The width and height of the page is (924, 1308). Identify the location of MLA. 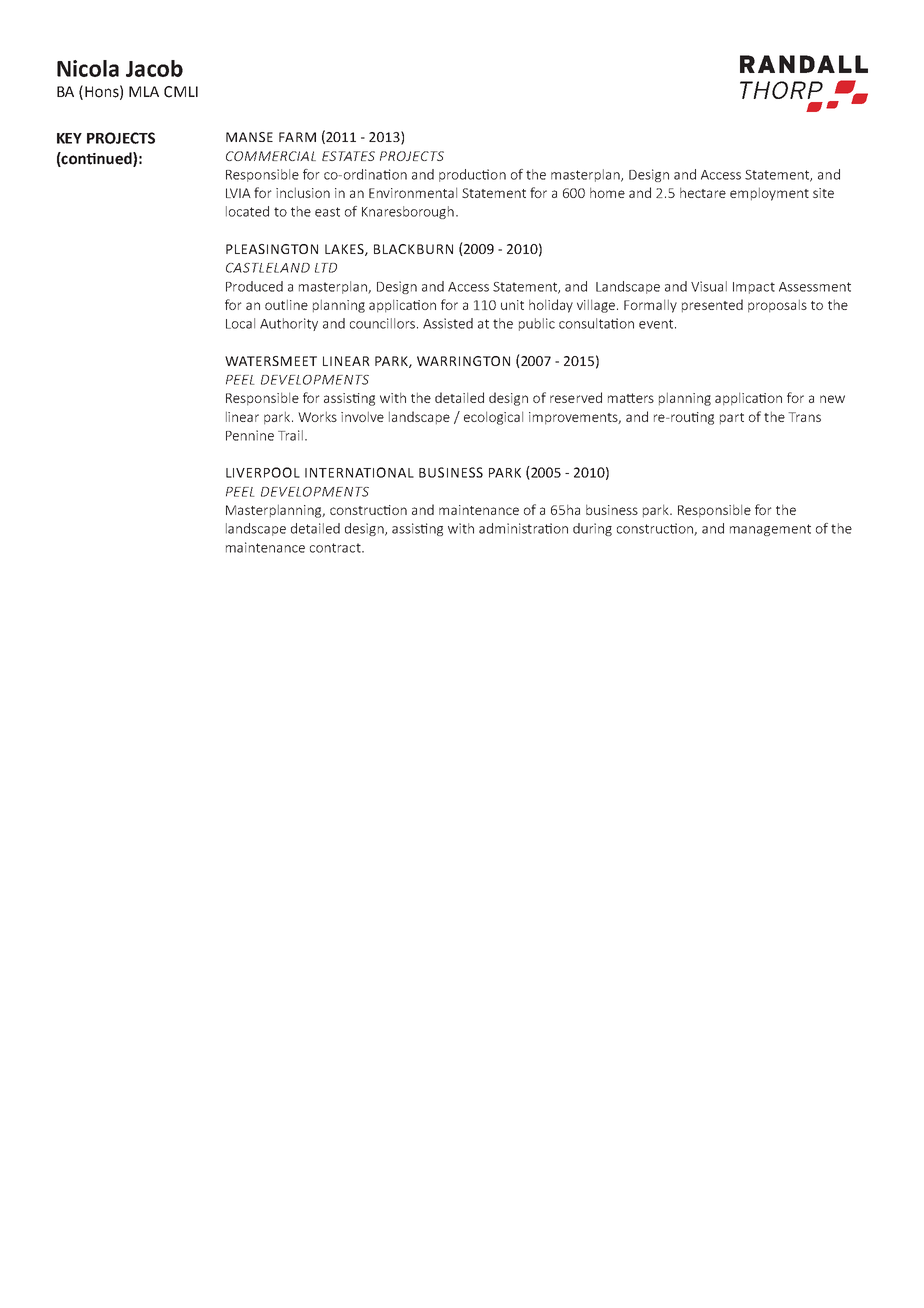
(144, 91).
